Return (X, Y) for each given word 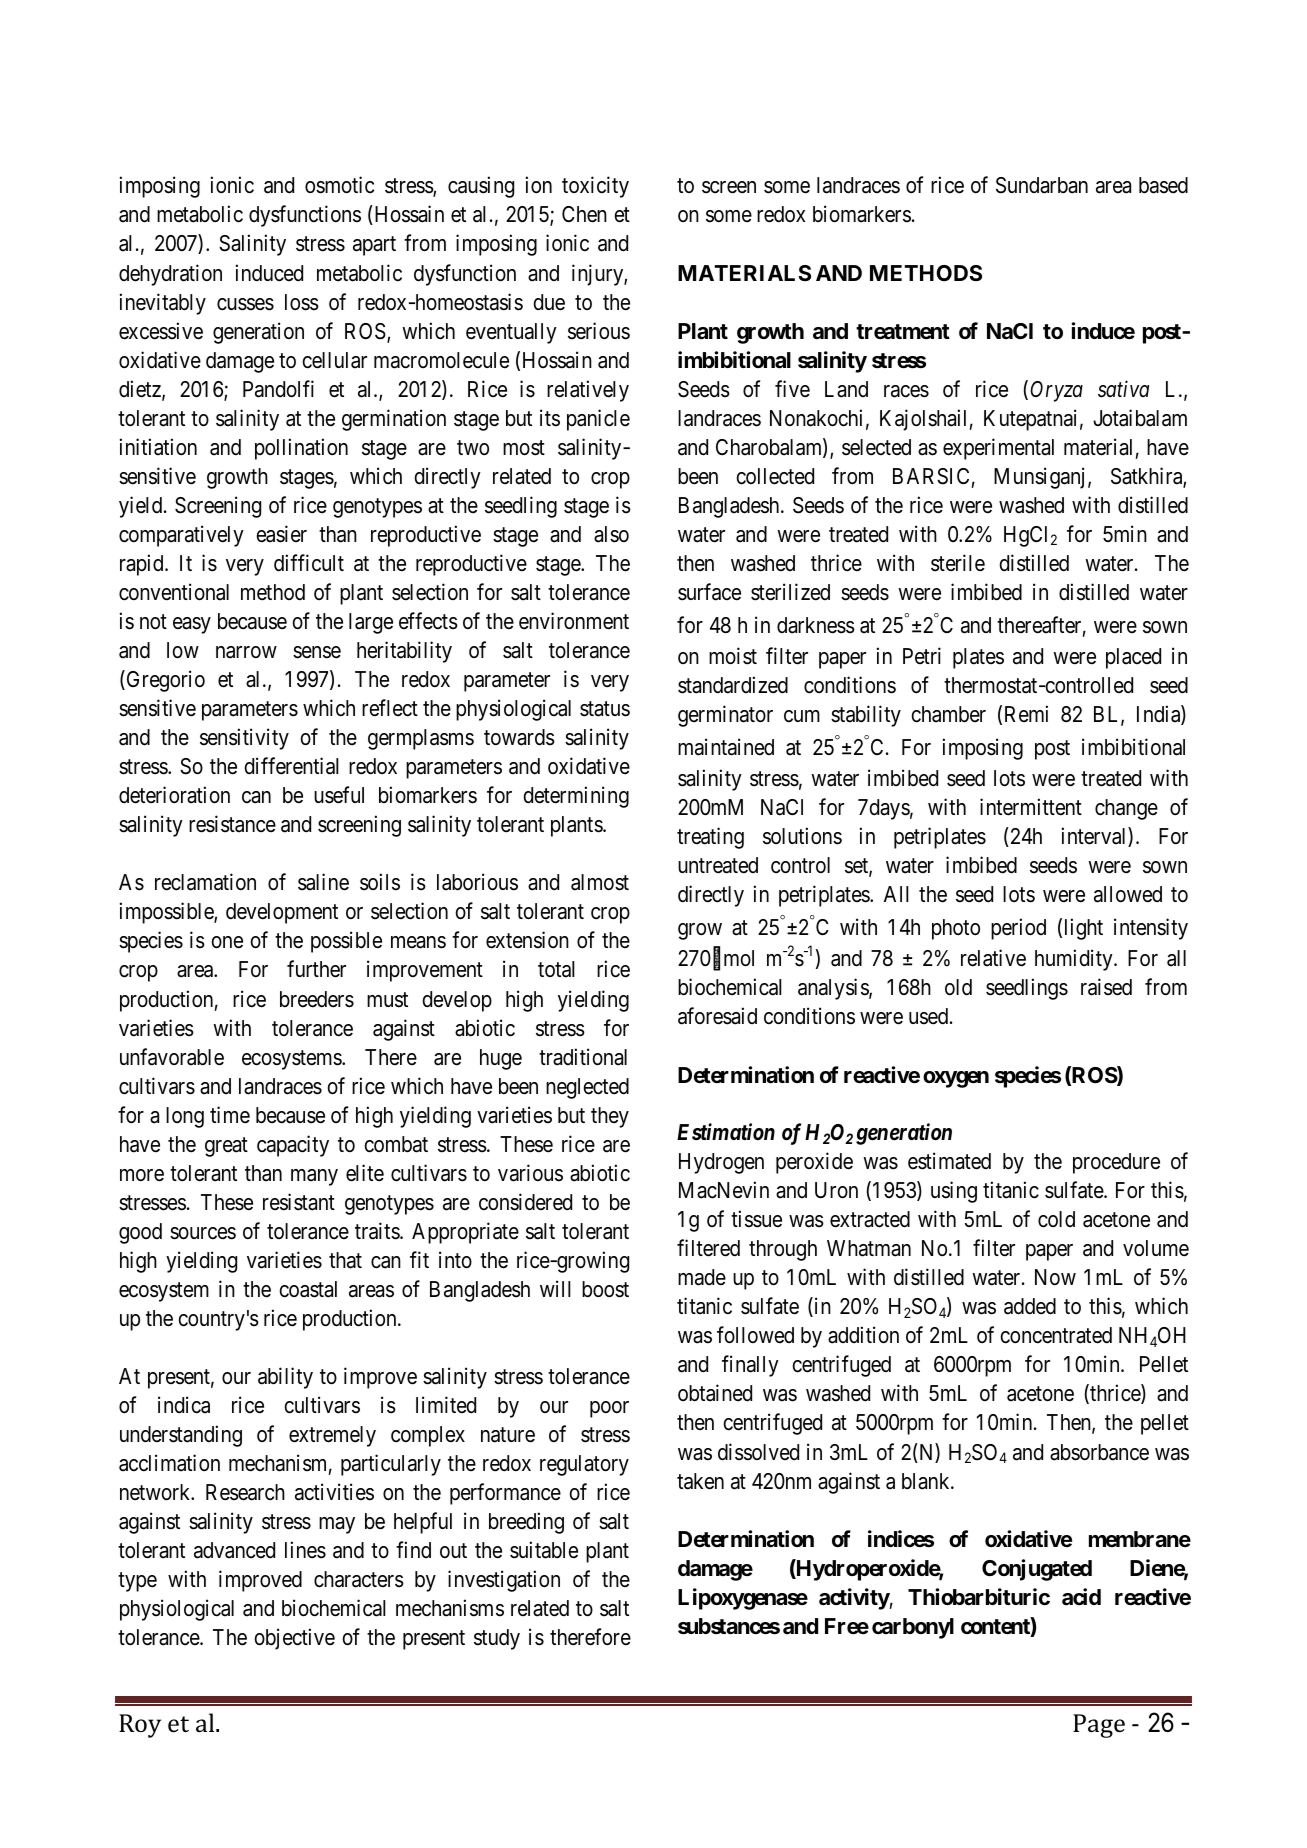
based (1163, 185)
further (316, 969)
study (497, 1639)
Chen (584, 214)
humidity (1075, 960)
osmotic (339, 185)
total (556, 969)
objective (294, 1639)
